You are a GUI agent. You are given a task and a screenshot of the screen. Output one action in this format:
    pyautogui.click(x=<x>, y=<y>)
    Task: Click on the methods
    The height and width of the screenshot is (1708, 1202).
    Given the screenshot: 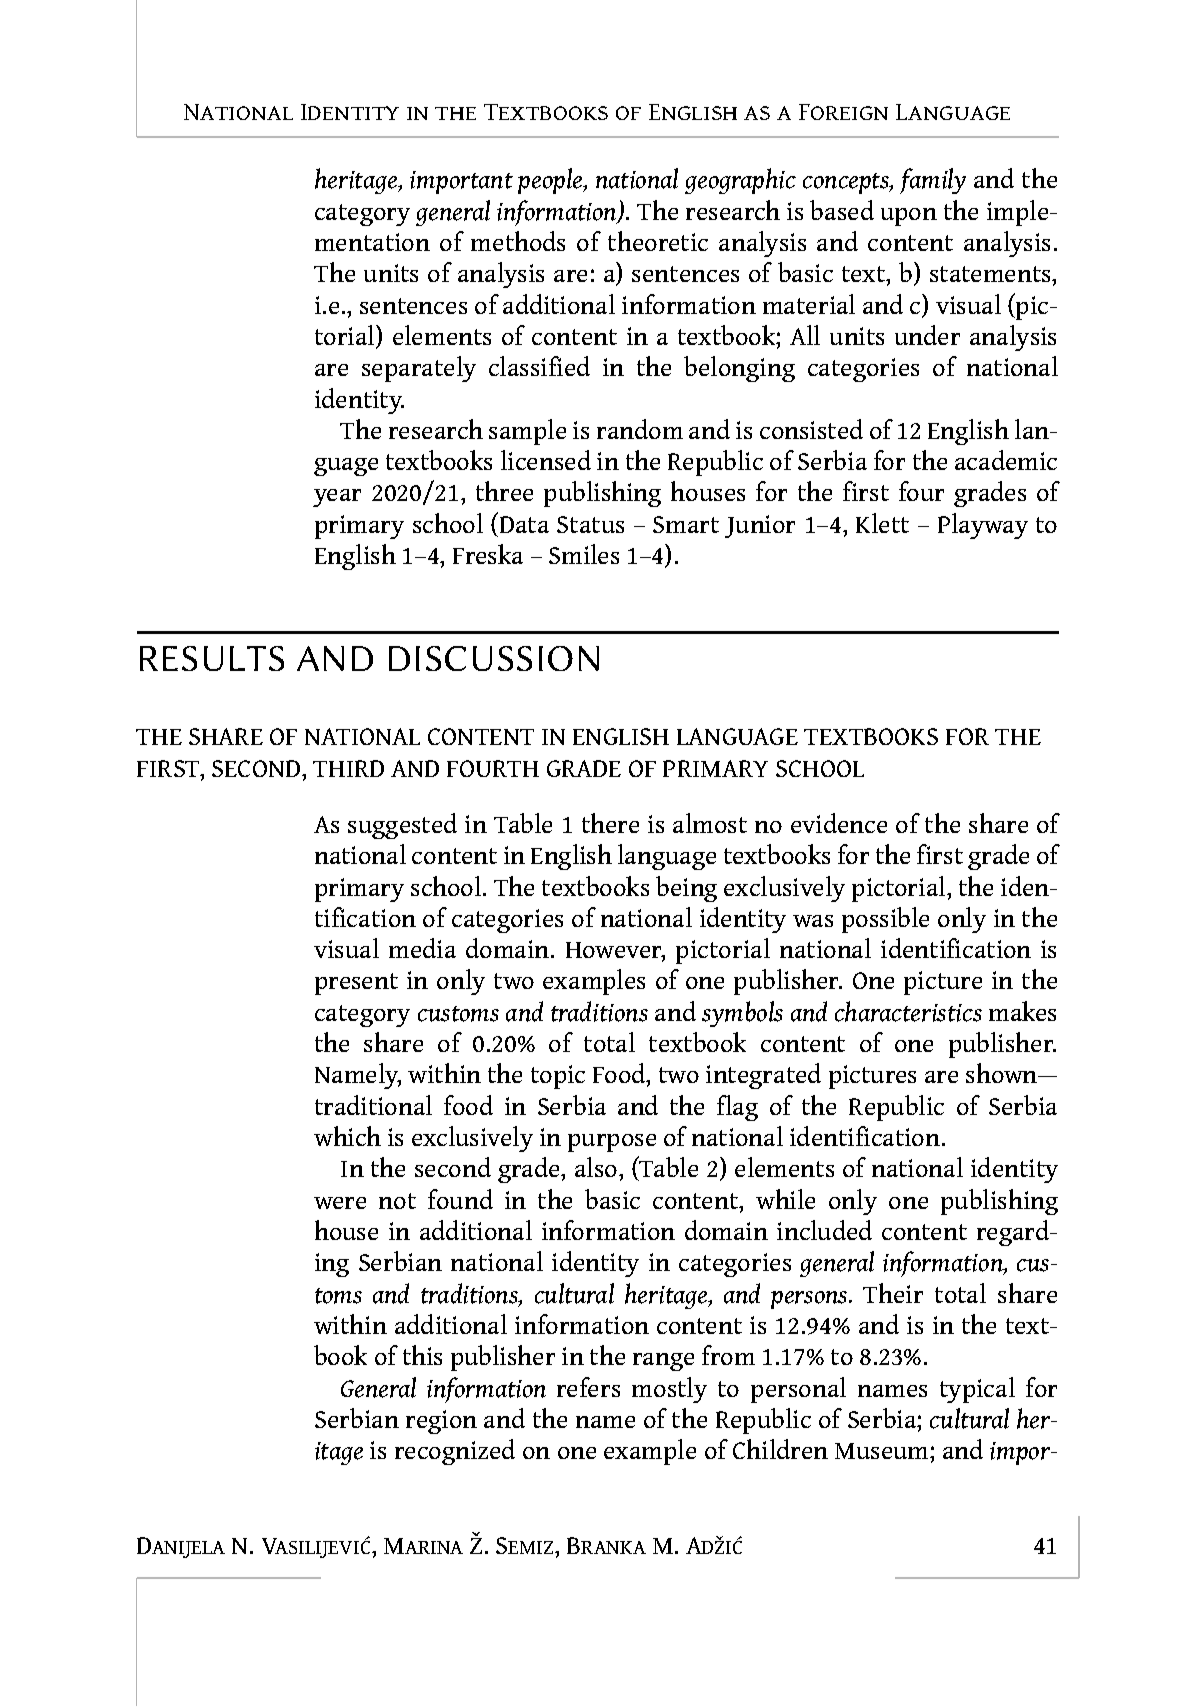 What is the action you would take?
    pyautogui.click(x=518, y=241)
